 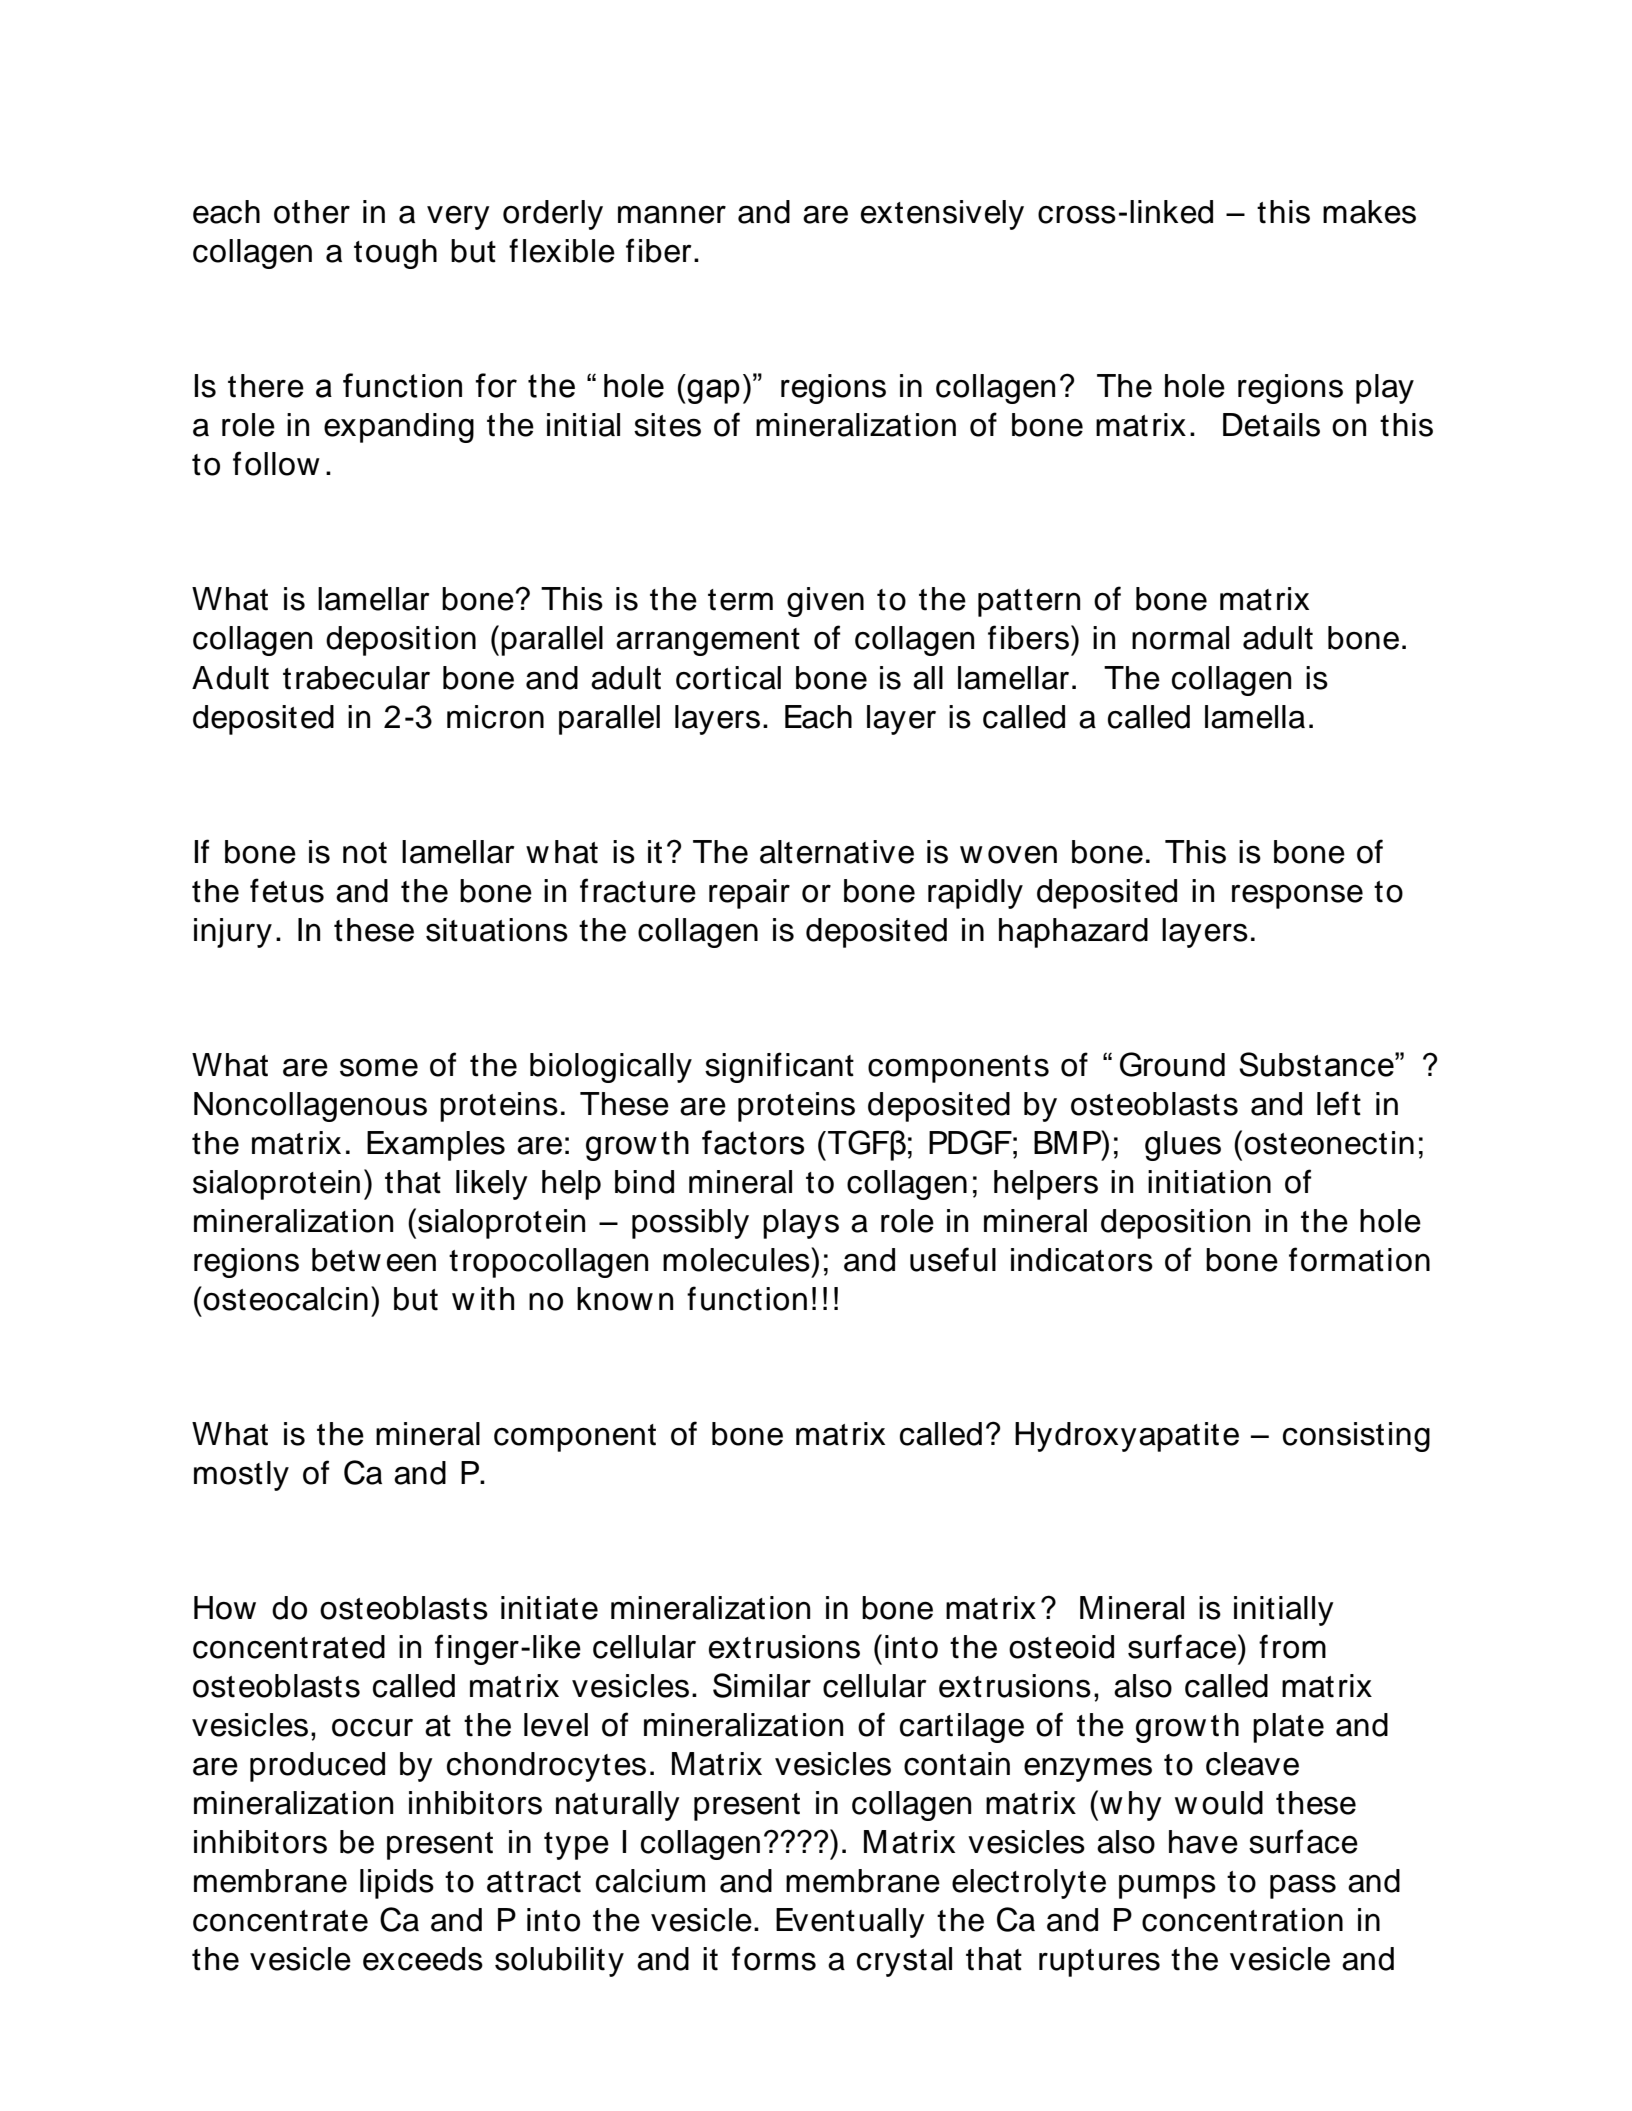 I want to click on some, so click(x=379, y=1067).
